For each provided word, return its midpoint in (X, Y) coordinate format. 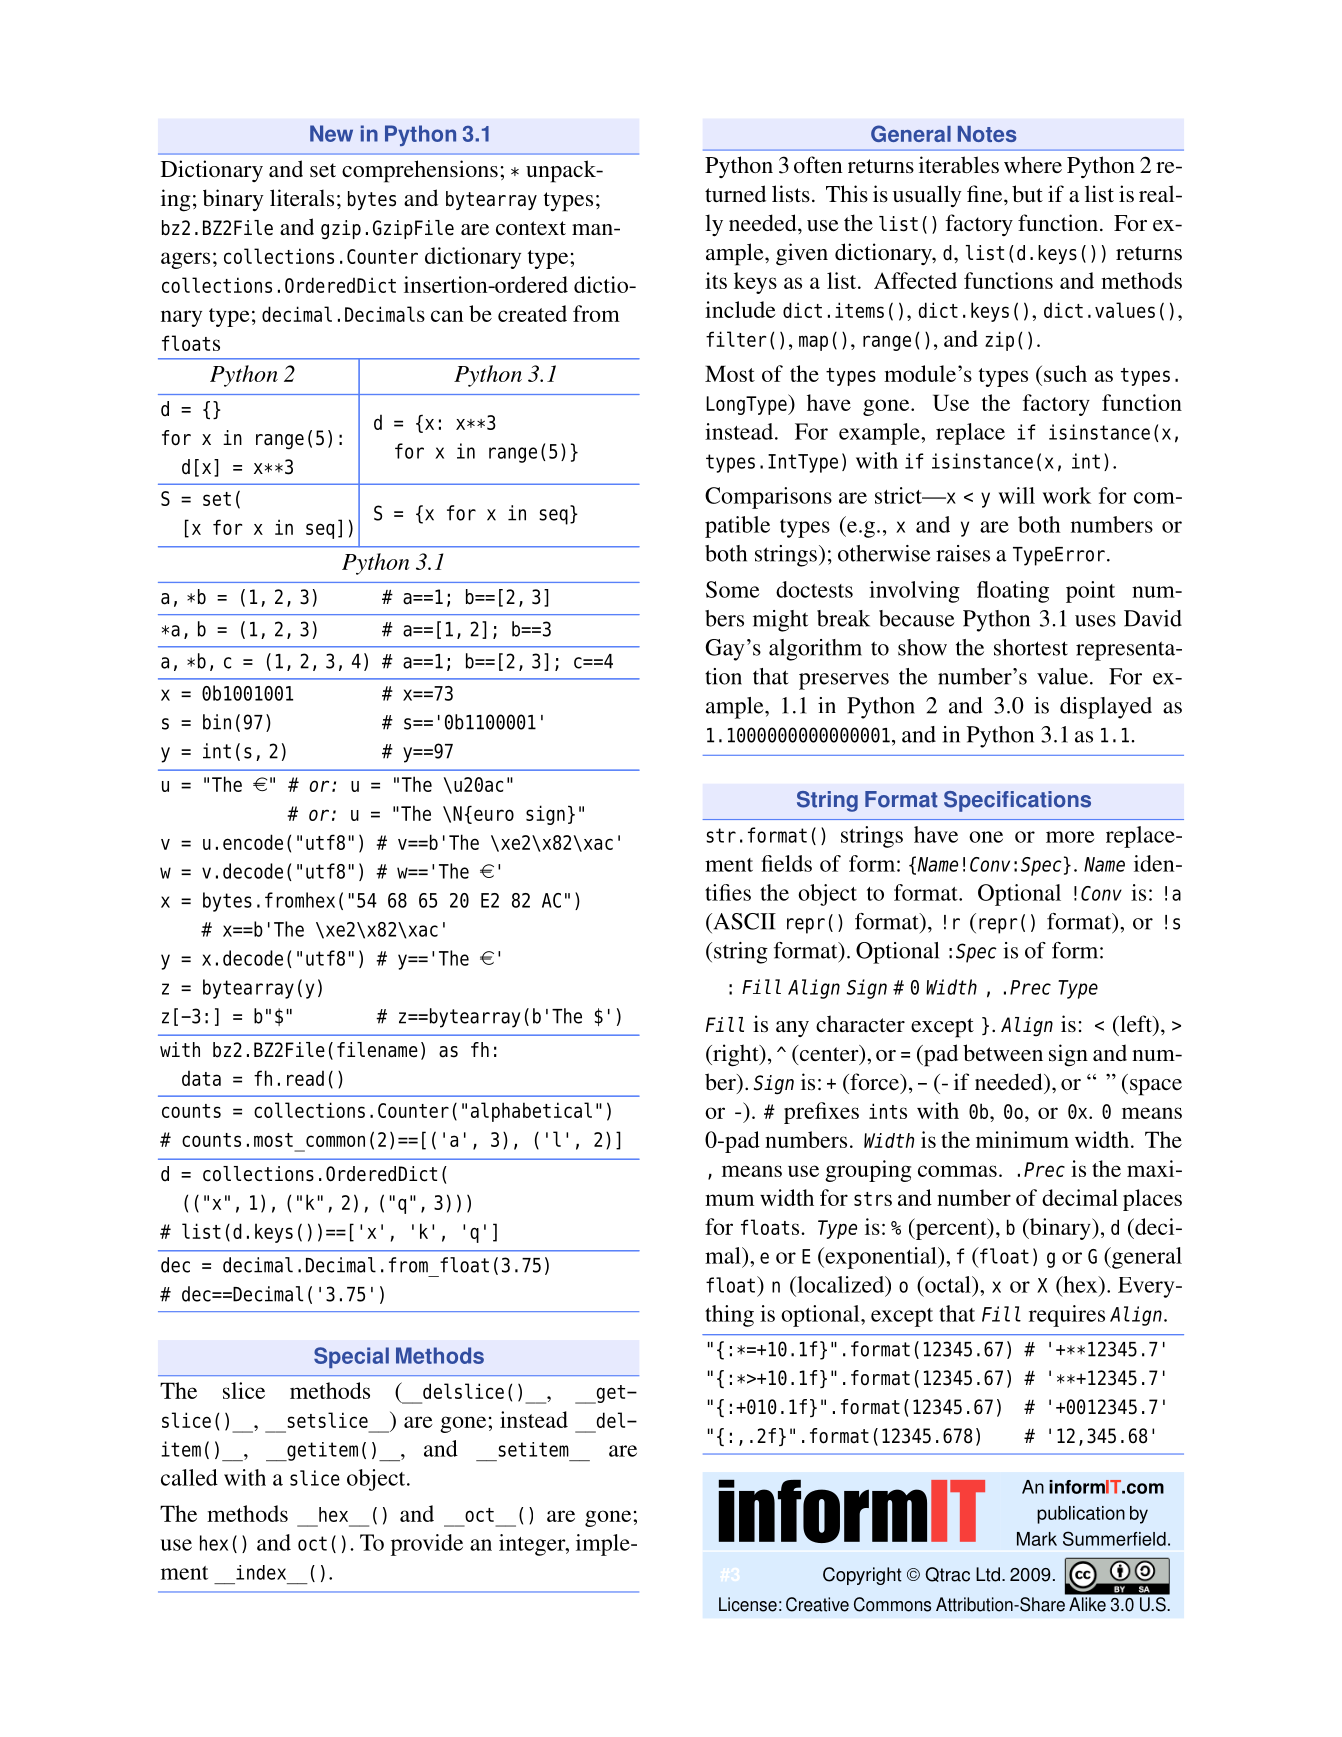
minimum (1022, 1139)
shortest (1031, 647)
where (1033, 164)
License (748, 1604)
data (201, 1078)
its (716, 280)
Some (732, 589)
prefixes (821, 1113)
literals (302, 198)
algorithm (815, 650)
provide (427, 1545)
